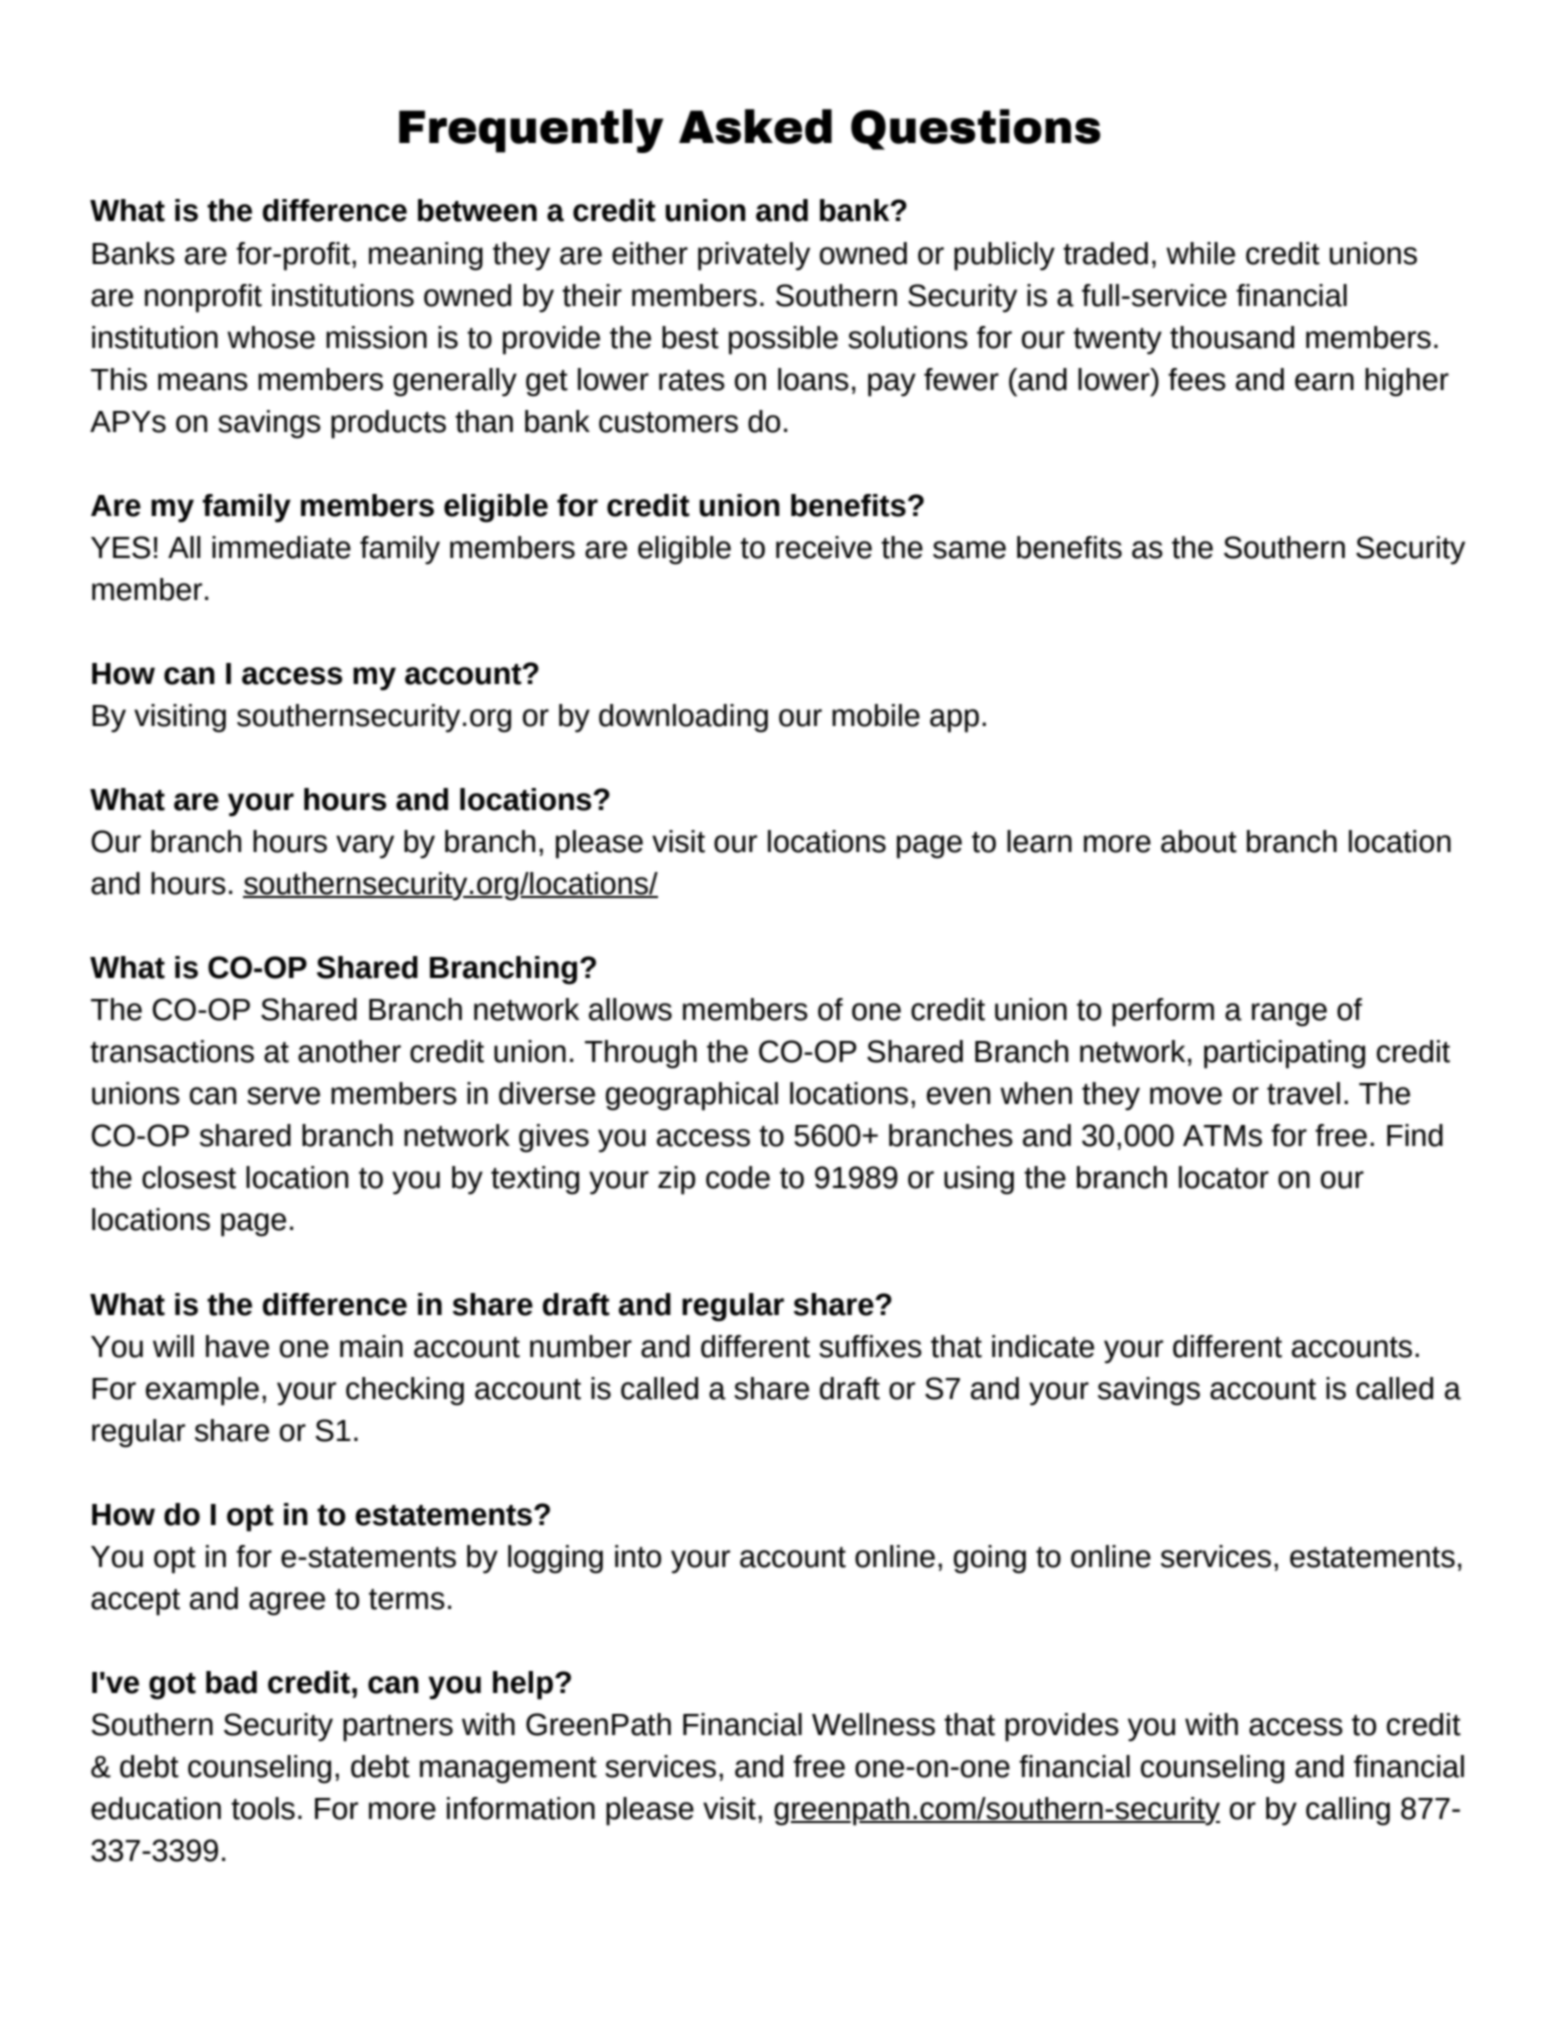  What do you see at coordinates (426, 256) in the screenshot?
I see `meaning` at bounding box center [426, 256].
